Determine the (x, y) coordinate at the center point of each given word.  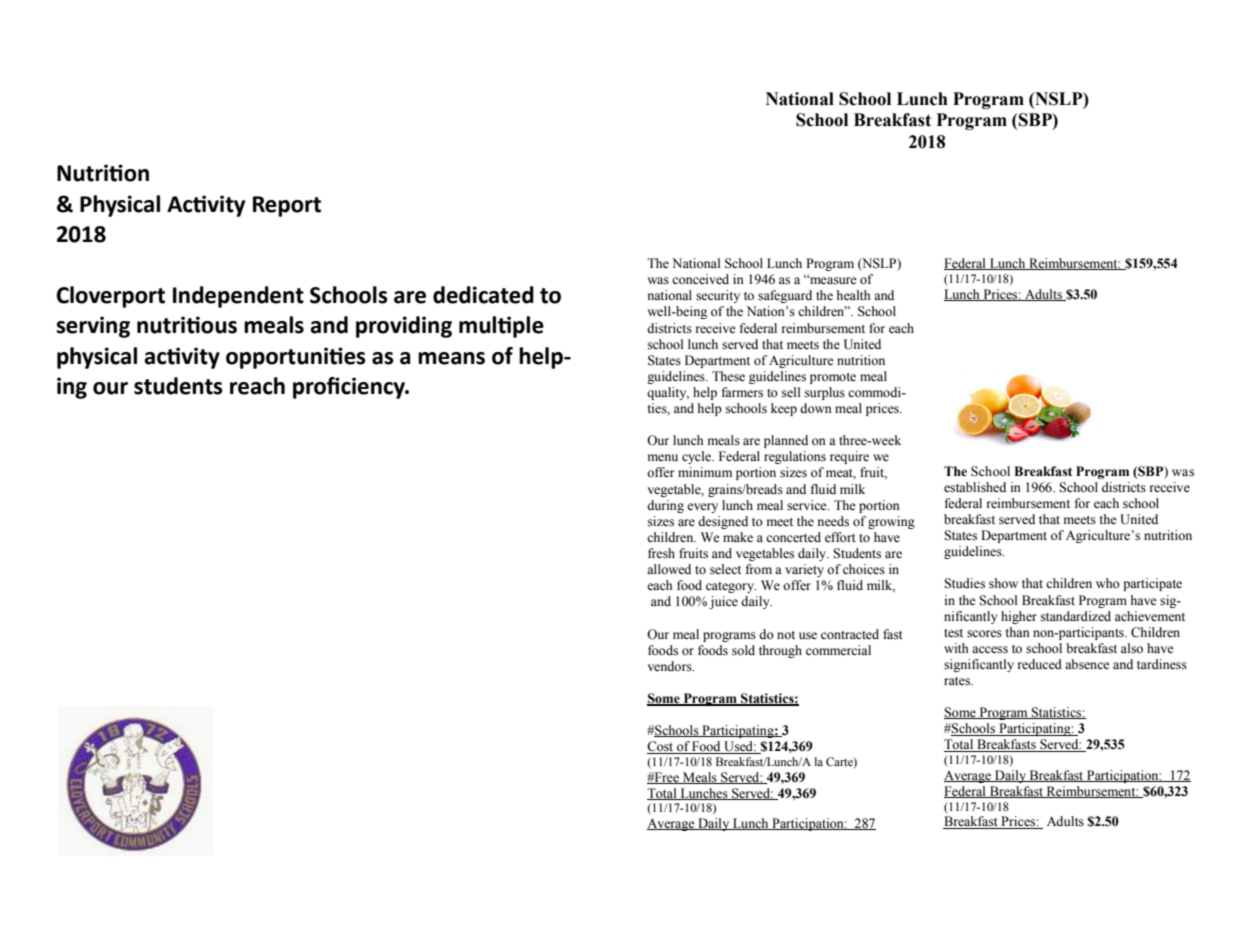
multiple (501, 327)
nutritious (187, 325)
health (854, 295)
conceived (700, 279)
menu (663, 457)
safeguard (785, 296)
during (665, 506)
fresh (661, 553)
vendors (671, 666)
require (849, 457)
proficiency (350, 388)
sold (743, 650)
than (1017, 632)
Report (287, 206)
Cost (661, 747)
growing (891, 522)
